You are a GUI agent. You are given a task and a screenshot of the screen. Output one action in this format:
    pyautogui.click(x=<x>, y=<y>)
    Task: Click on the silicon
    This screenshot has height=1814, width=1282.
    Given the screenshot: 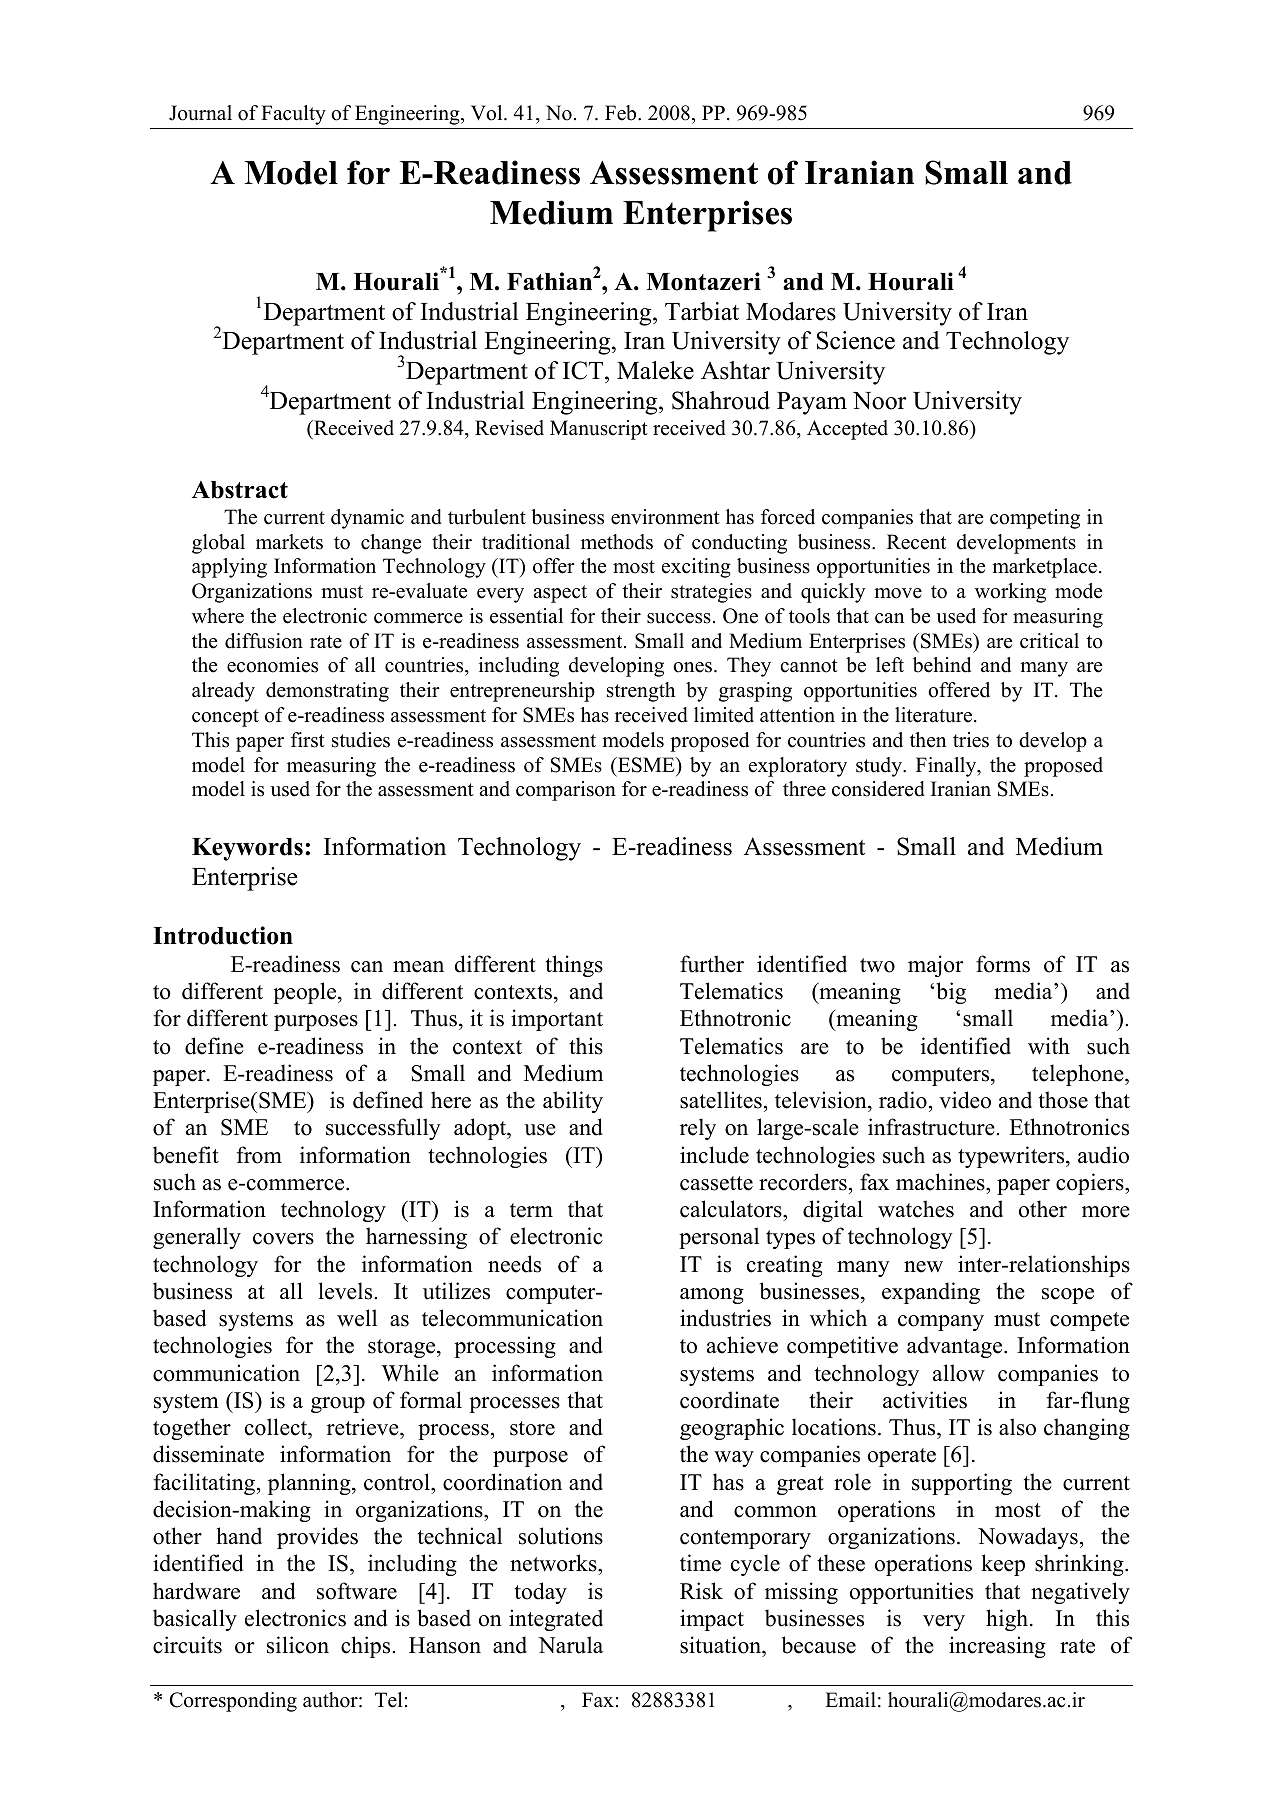 What is the action you would take?
    pyautogui.click(x=298, y=1645)
